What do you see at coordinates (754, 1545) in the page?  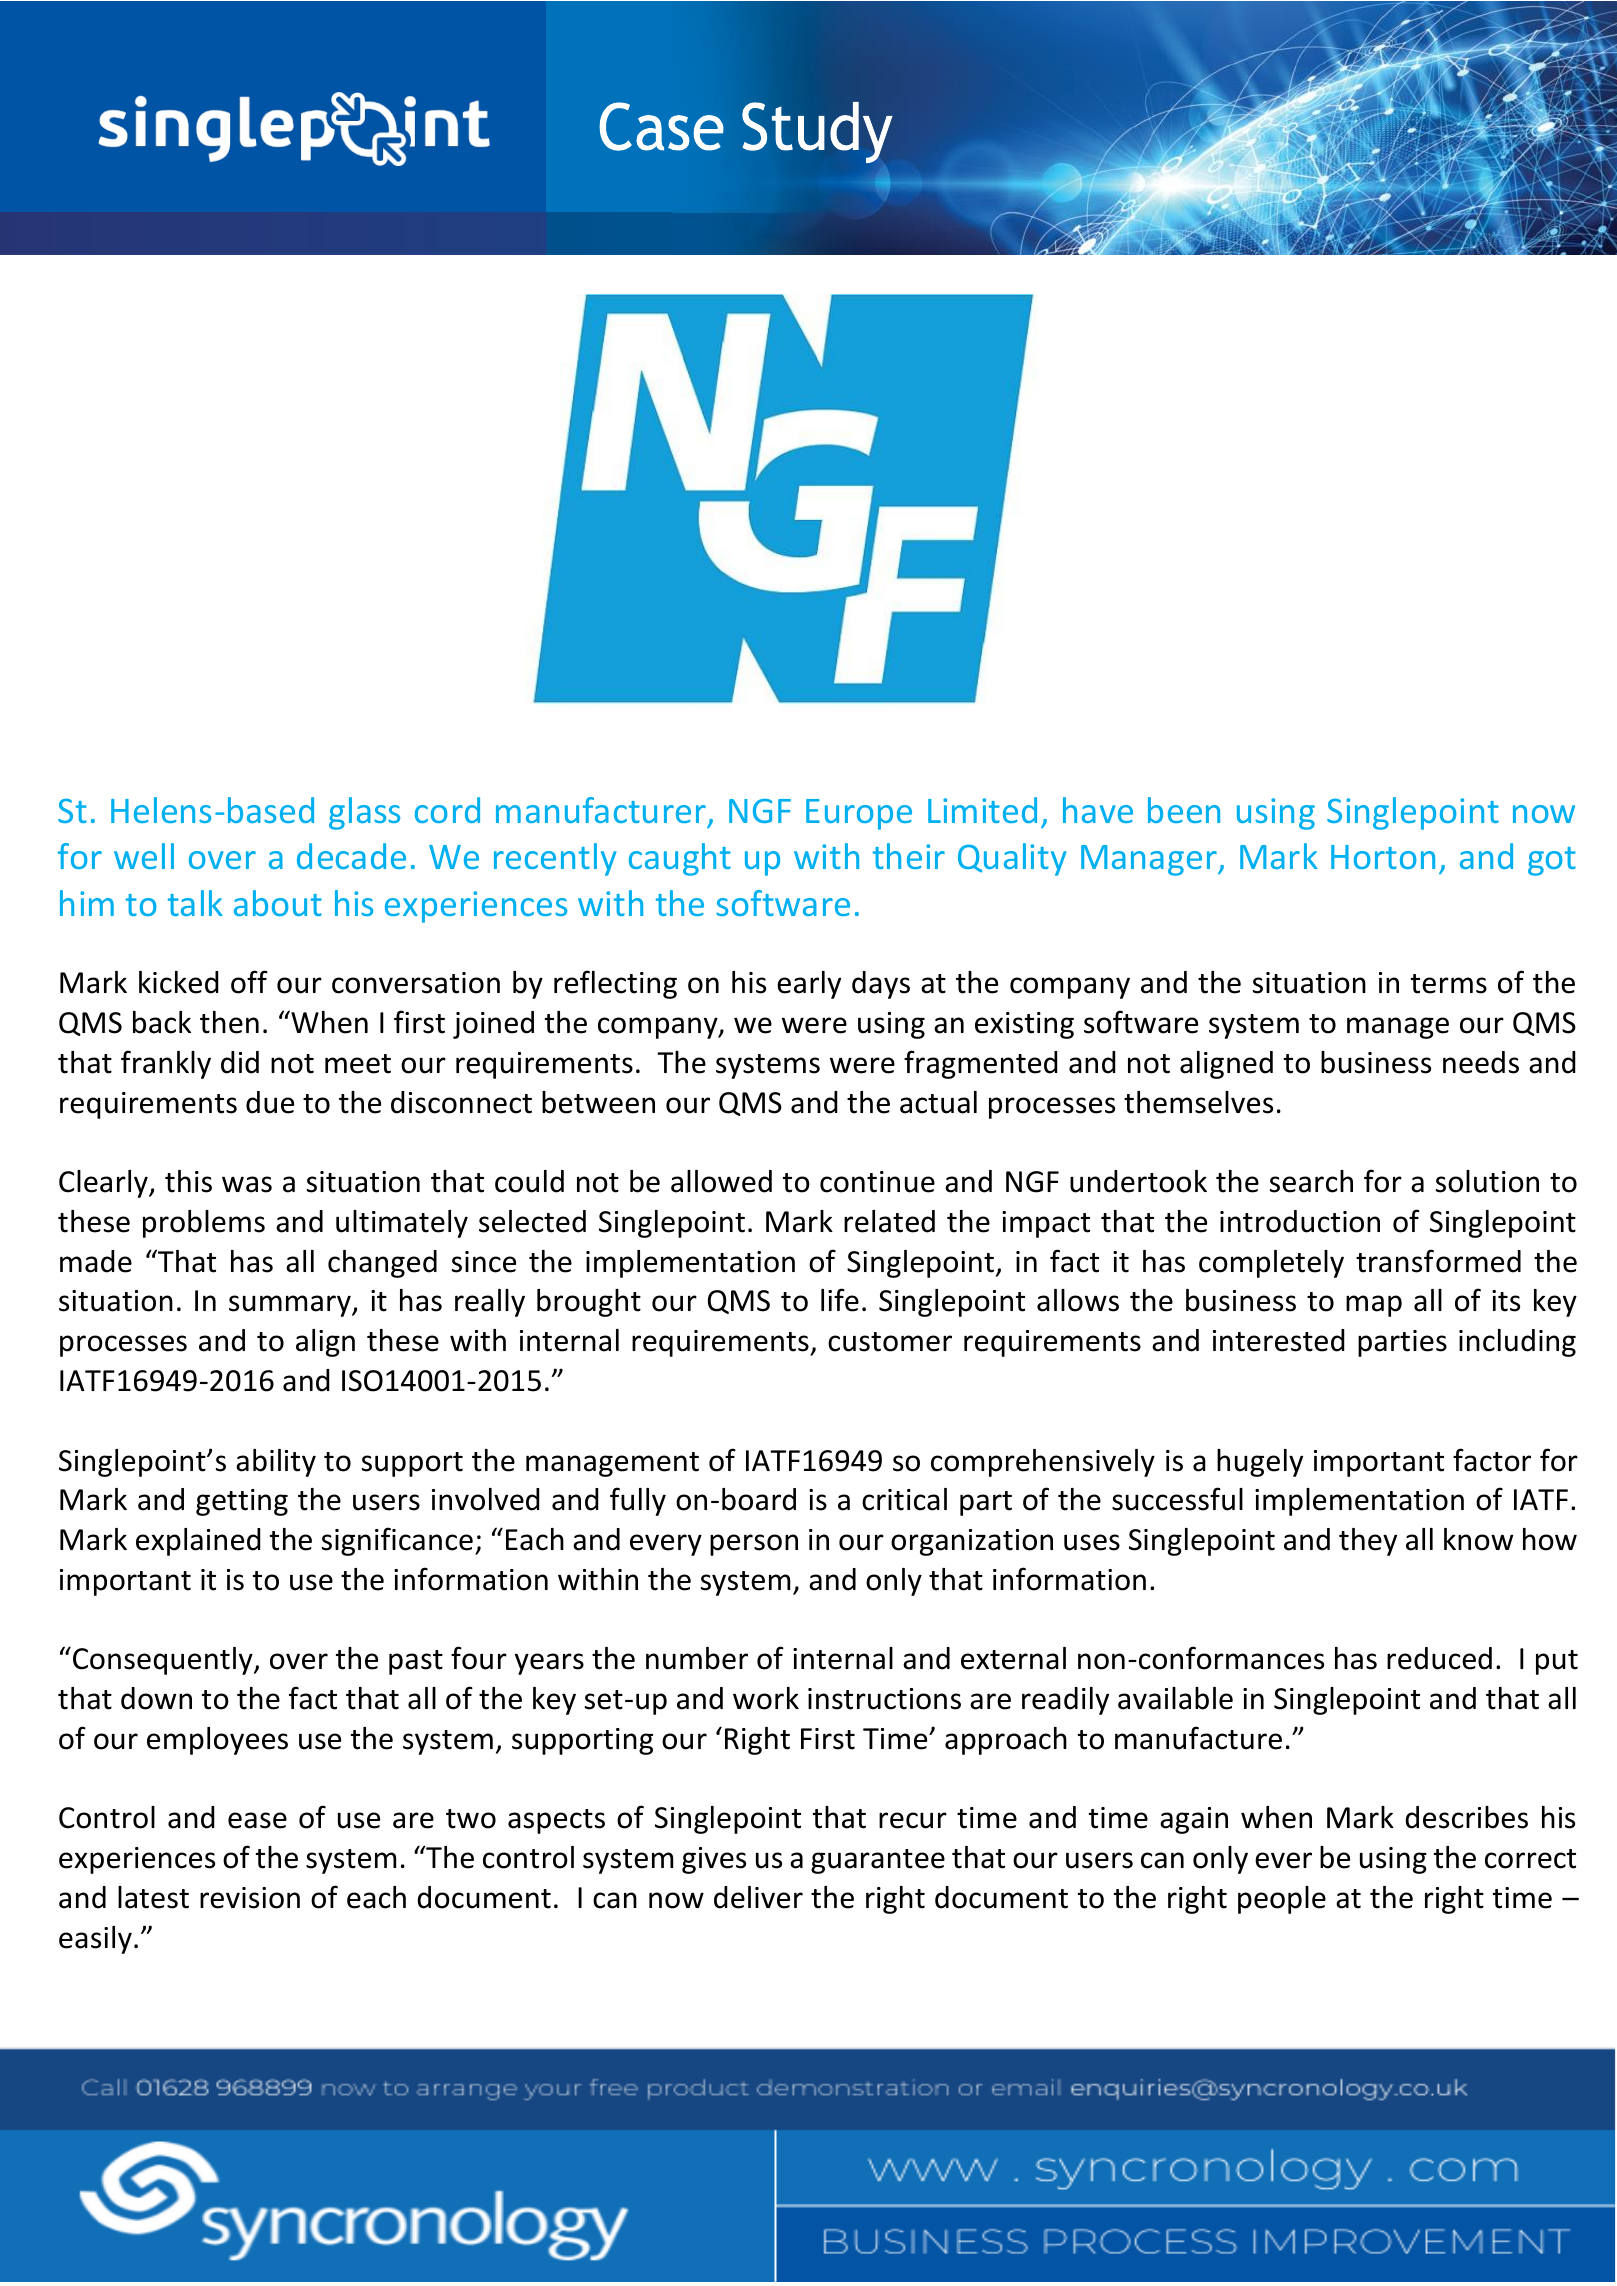 I see `person` at bounding box center [754, 1545].
